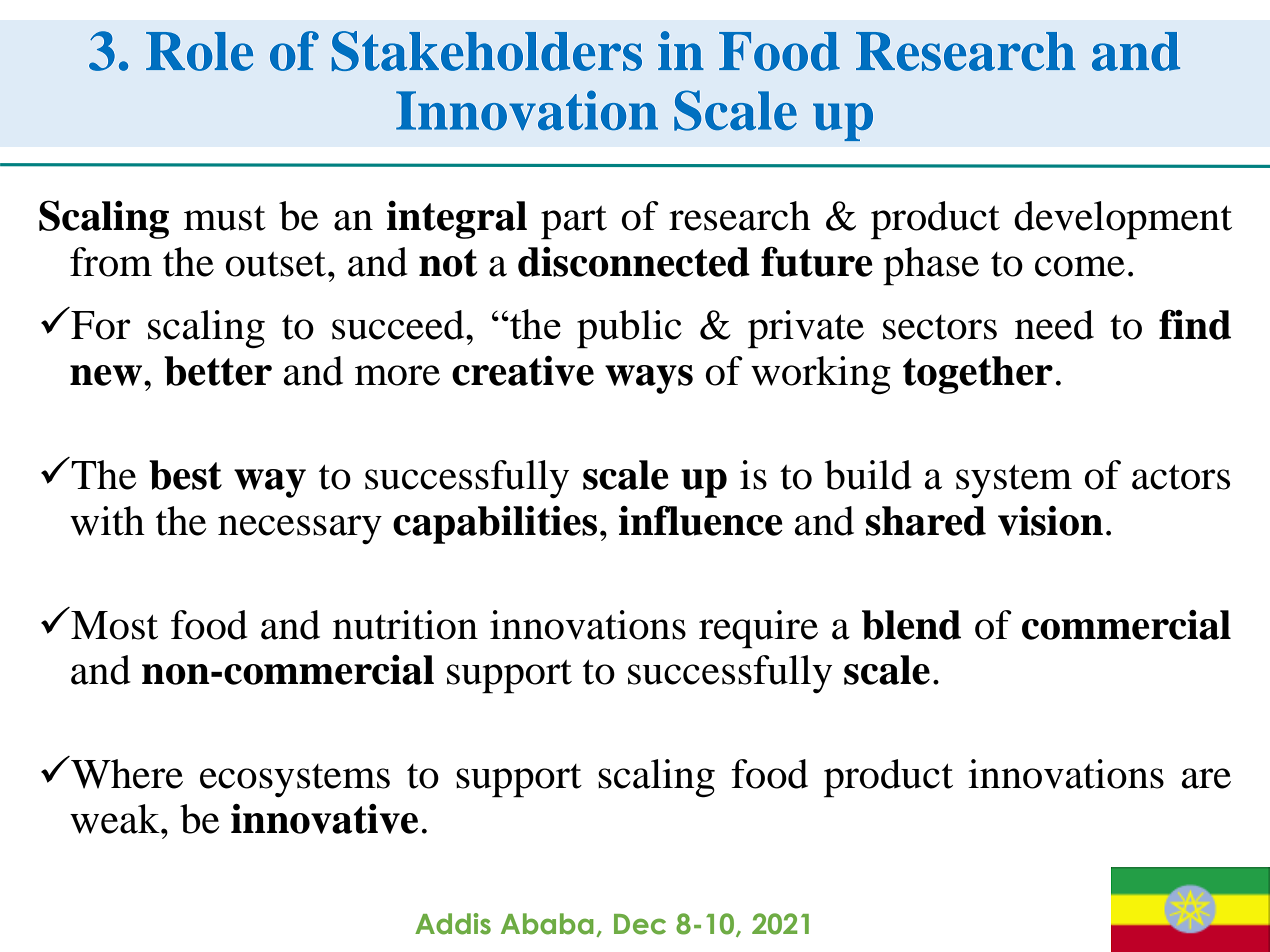 This page has width=1270, height=952. I want to click on Role, so click(199, 51).
